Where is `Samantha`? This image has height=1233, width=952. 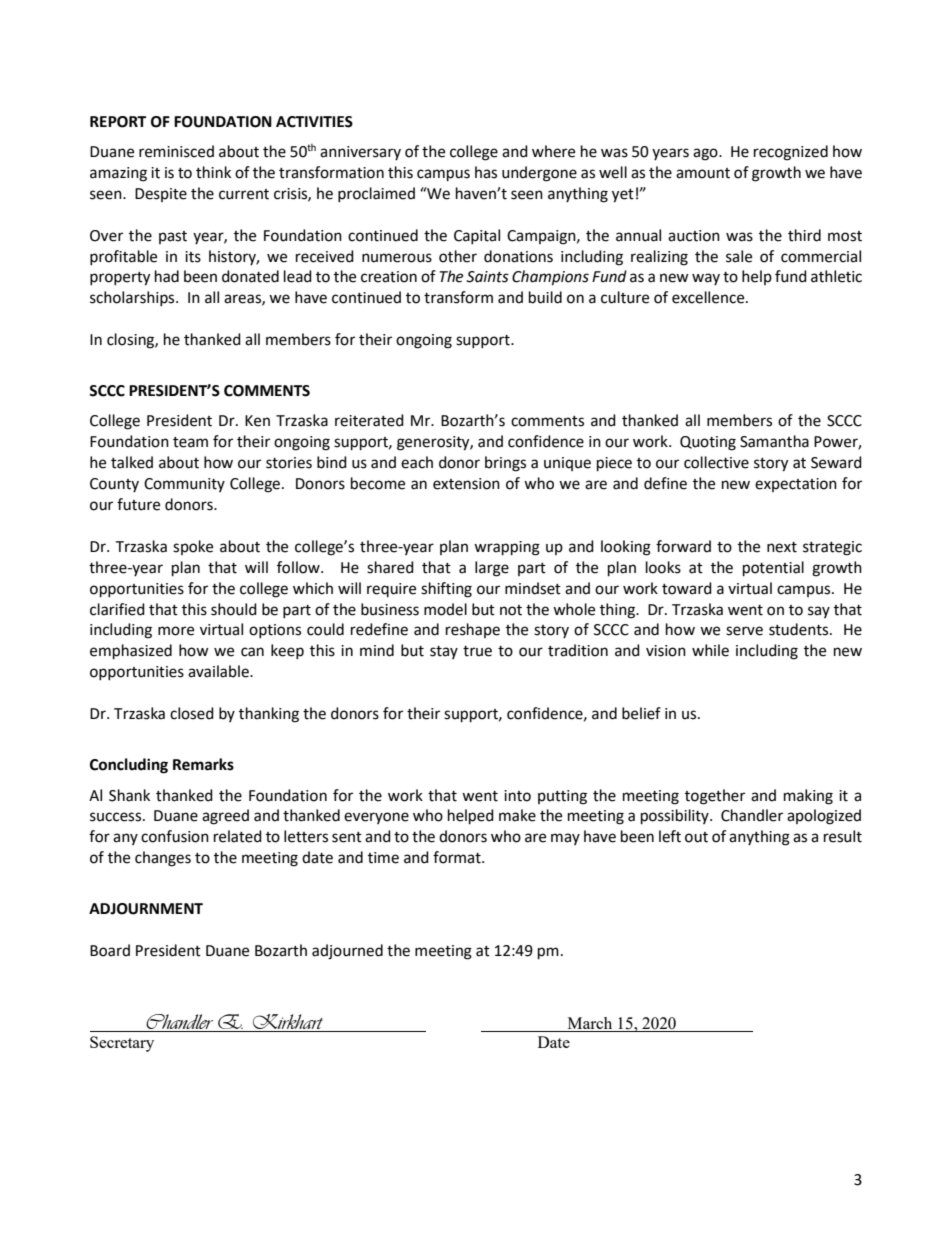 Samantha is located at coordinates (774, 441).
